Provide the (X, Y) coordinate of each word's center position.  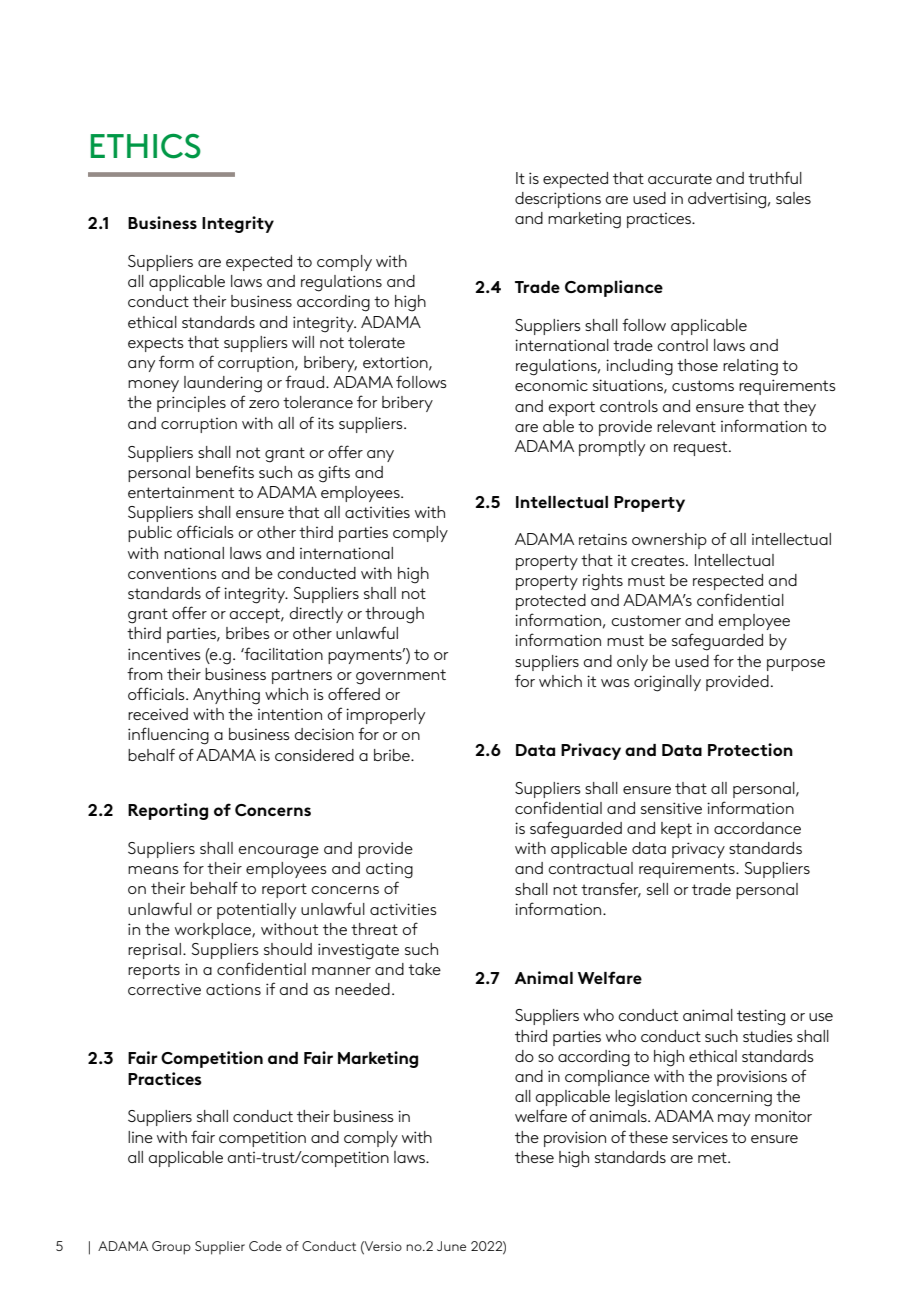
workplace (214, 931)
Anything (226, 696)
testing (761, 1017)
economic (551, 385)
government (401, 677)
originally (667, 683)
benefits (225, 471)
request (702, 448)
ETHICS (146, 146)
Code (265, 1246)
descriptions (558, 200)
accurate (680, 178)
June (451, 1246)
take (424, 969)
